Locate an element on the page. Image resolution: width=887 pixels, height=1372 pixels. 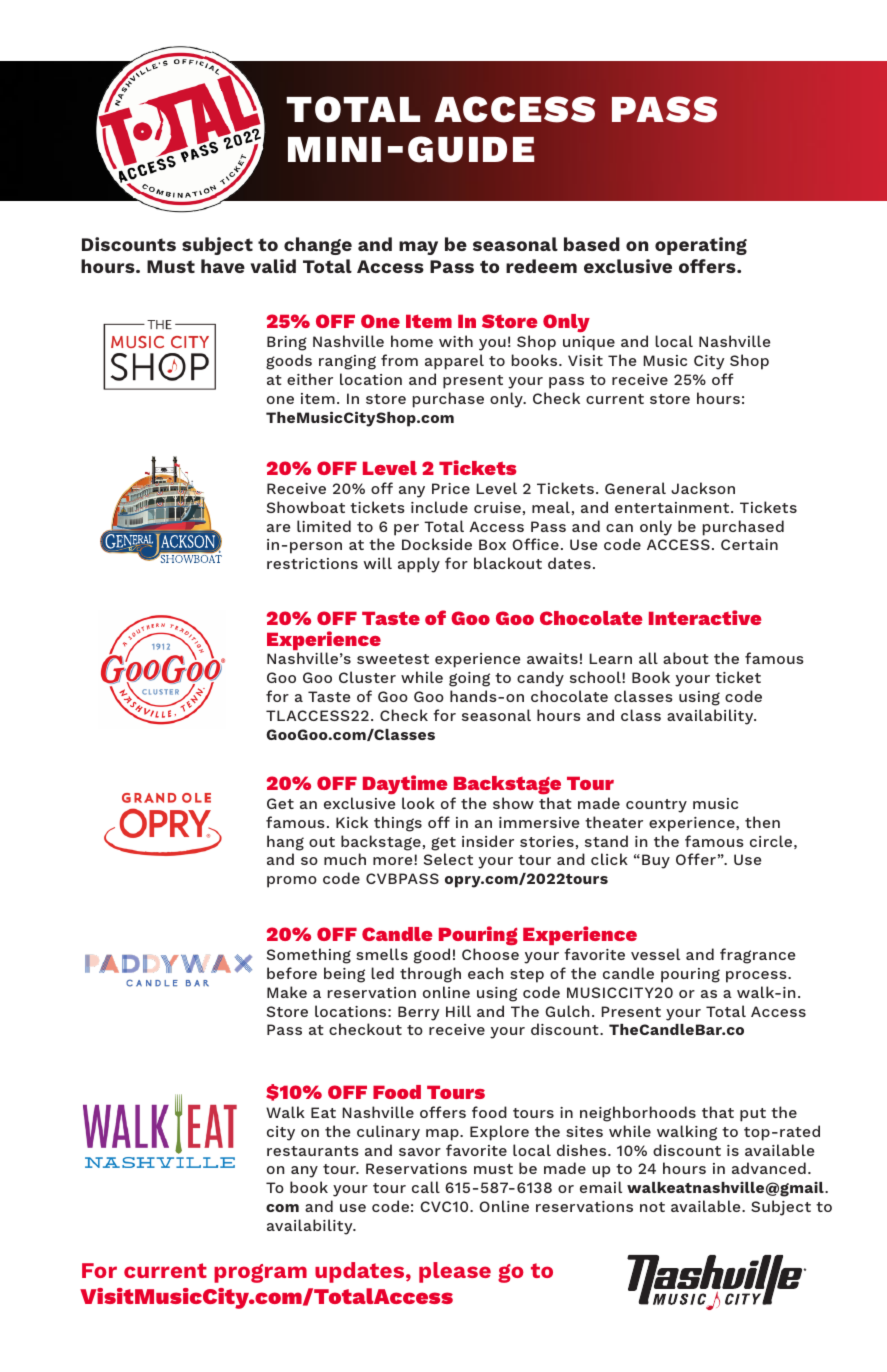
cruise is located at coordinates (497, 507).
